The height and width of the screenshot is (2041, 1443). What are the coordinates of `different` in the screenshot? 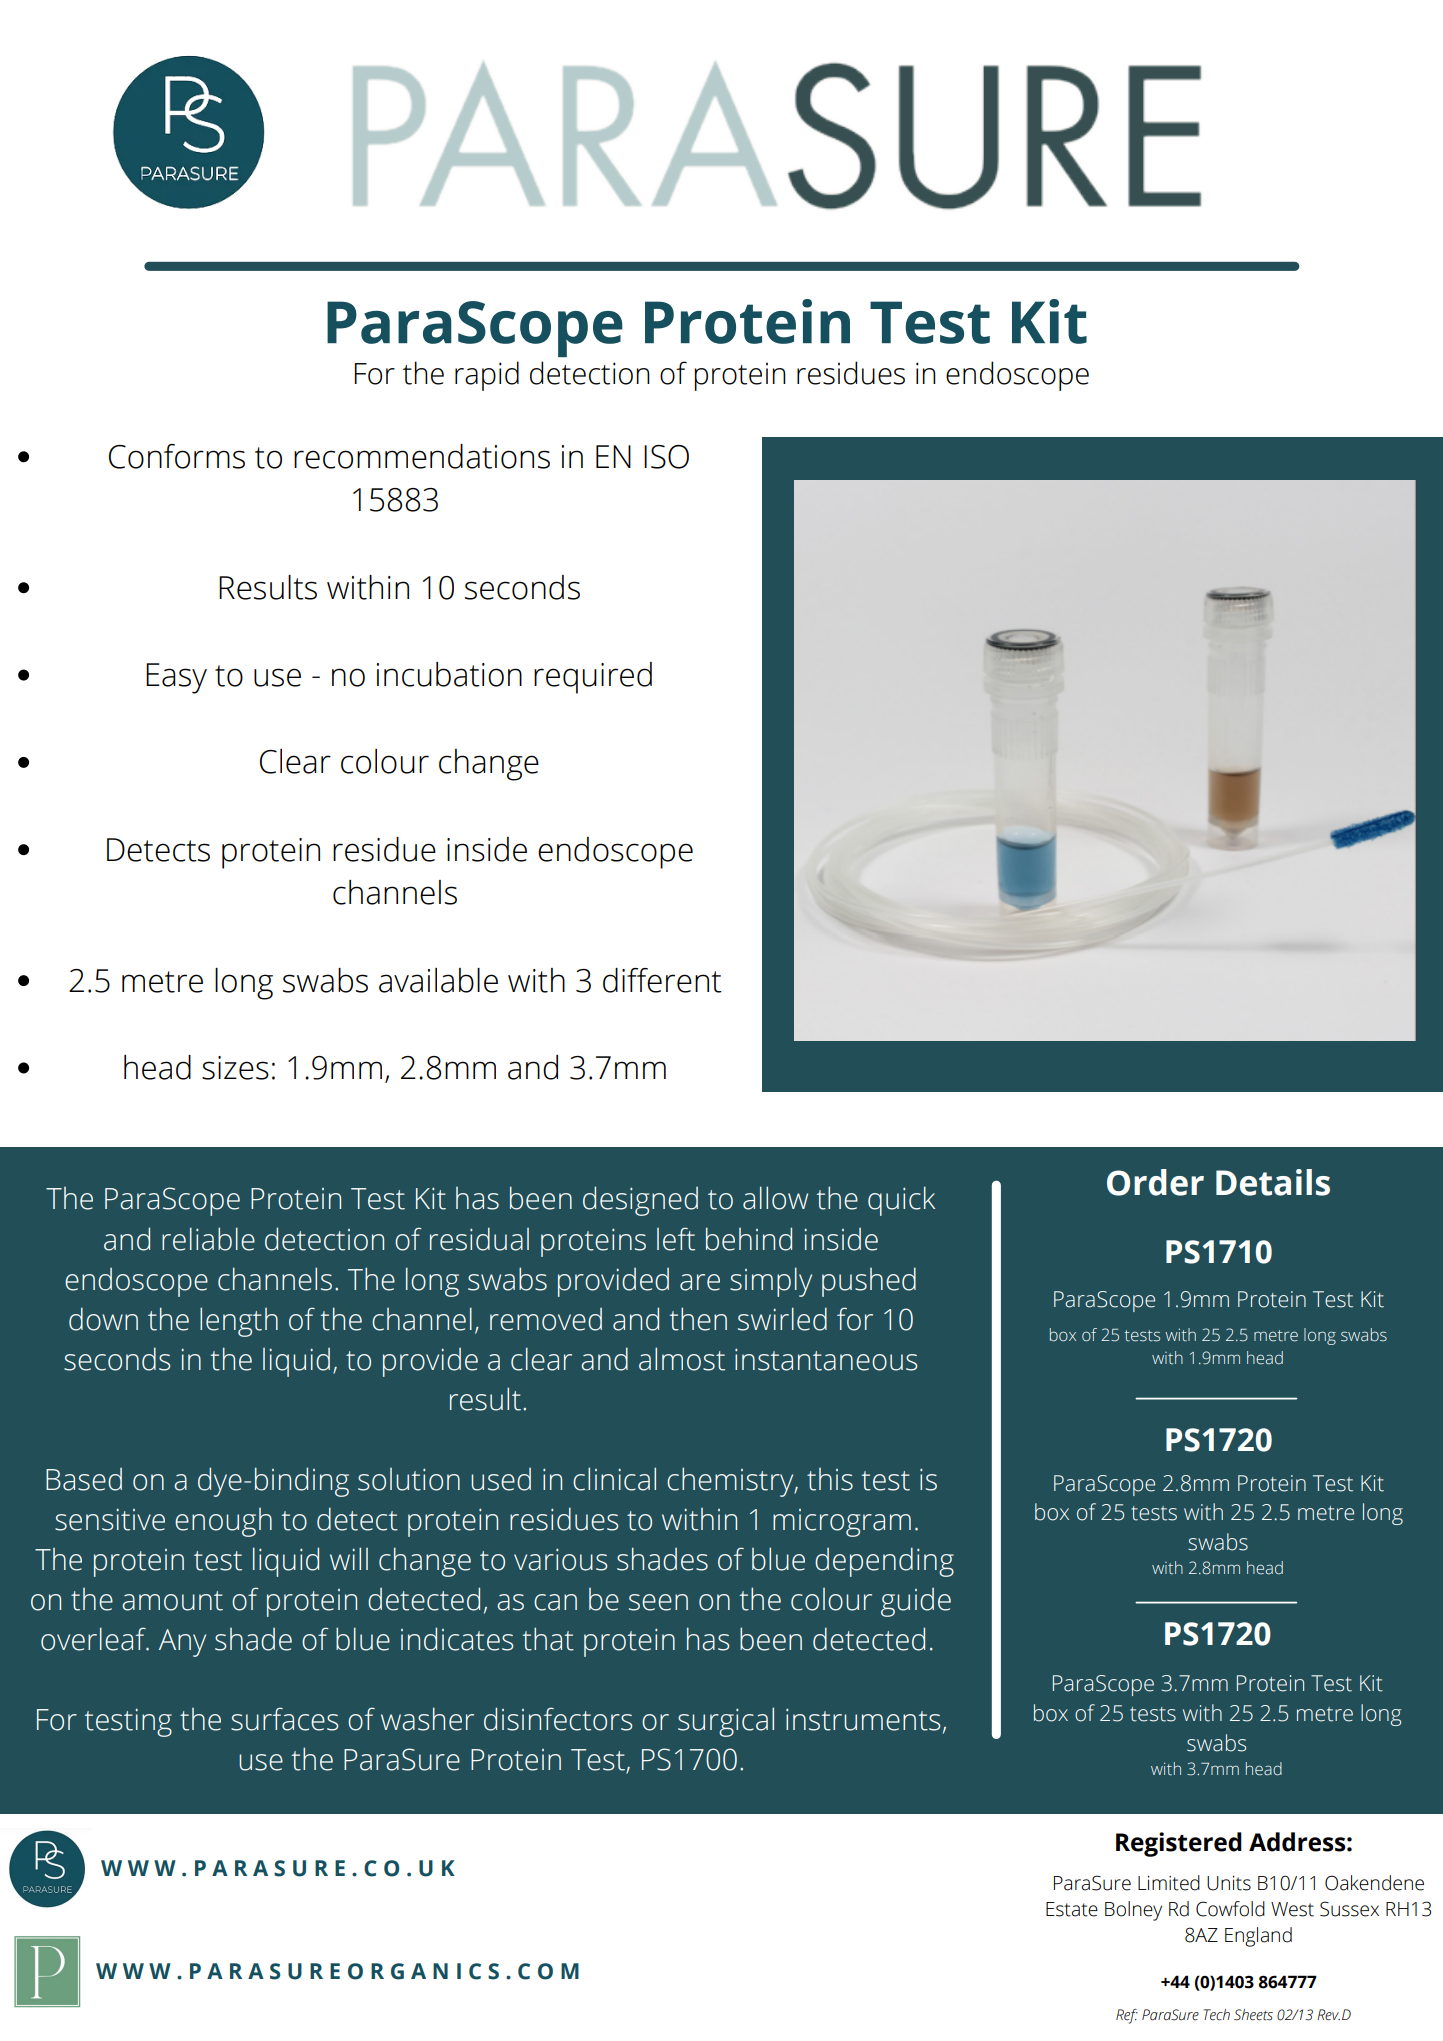 It's located at (662, 980).
